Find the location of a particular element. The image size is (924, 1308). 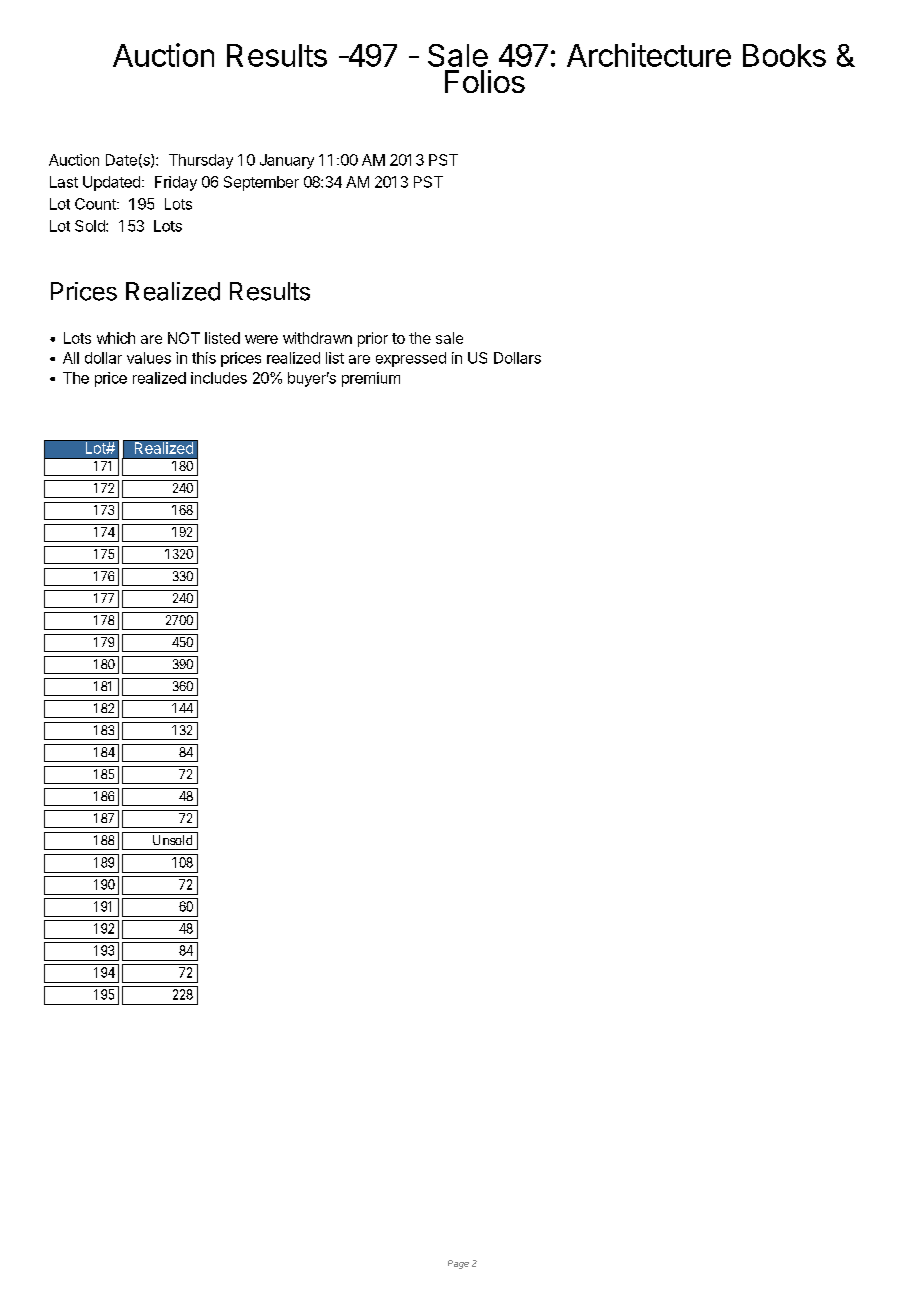

Architecture is located at coordinates (649, 55).
